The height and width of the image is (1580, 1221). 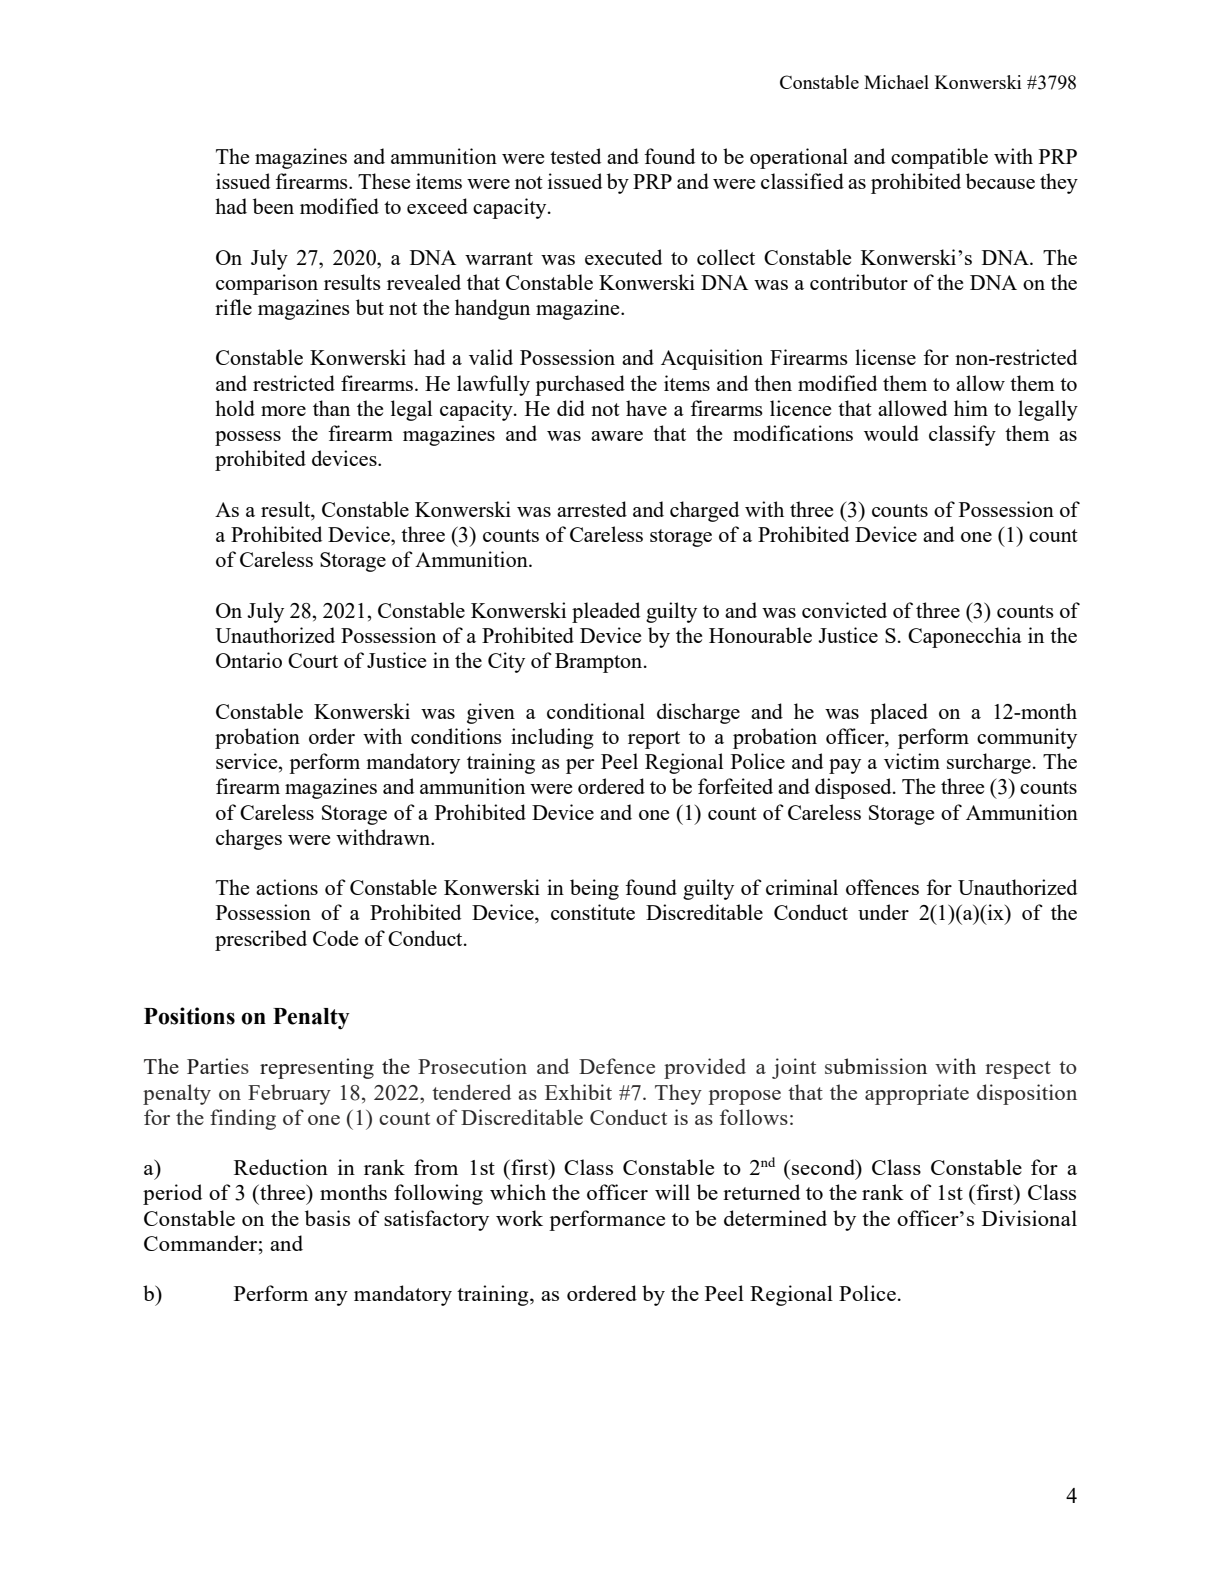 I want to click on compatible, so click(x=939, y=158).
